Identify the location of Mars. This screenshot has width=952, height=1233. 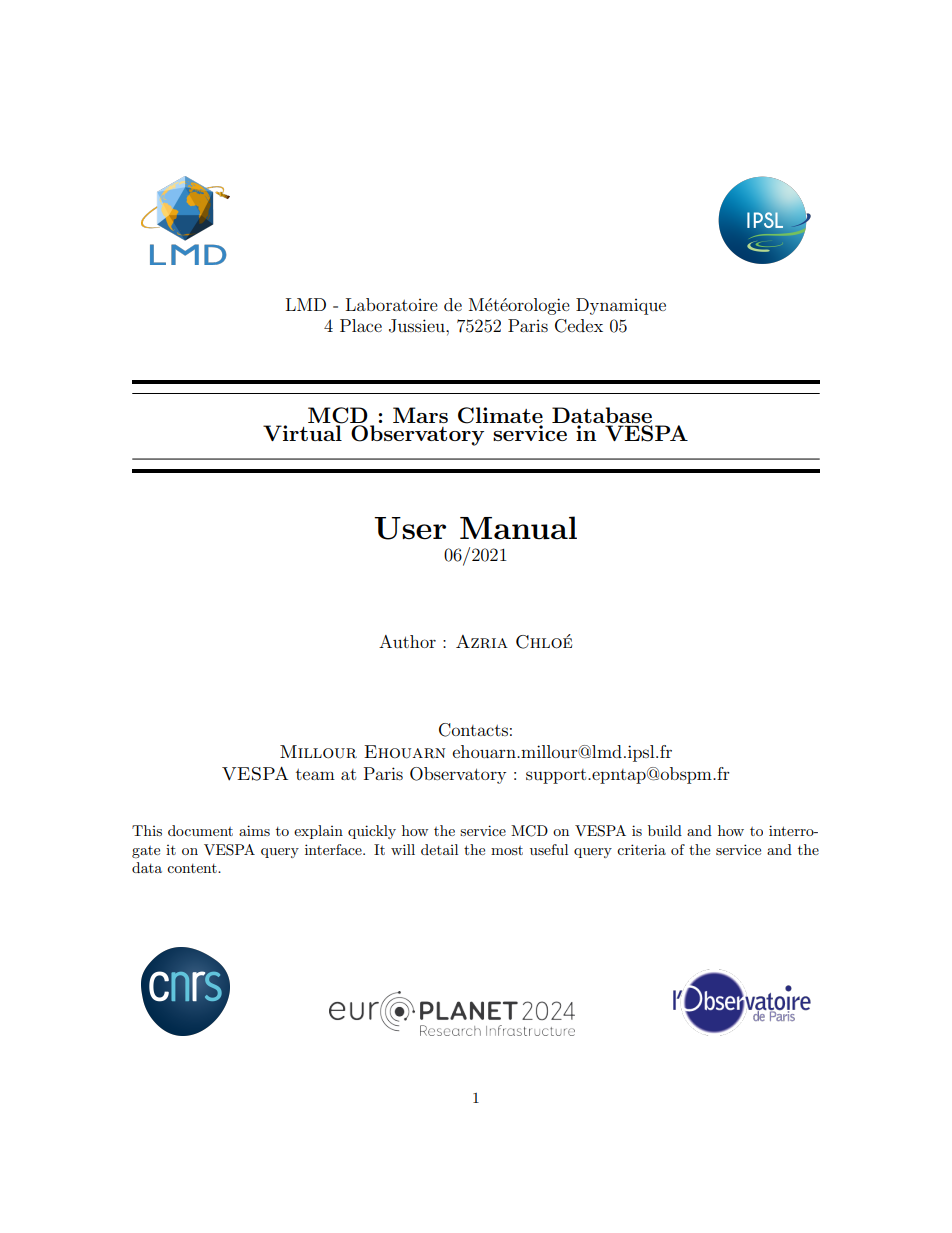
(420, 415).
